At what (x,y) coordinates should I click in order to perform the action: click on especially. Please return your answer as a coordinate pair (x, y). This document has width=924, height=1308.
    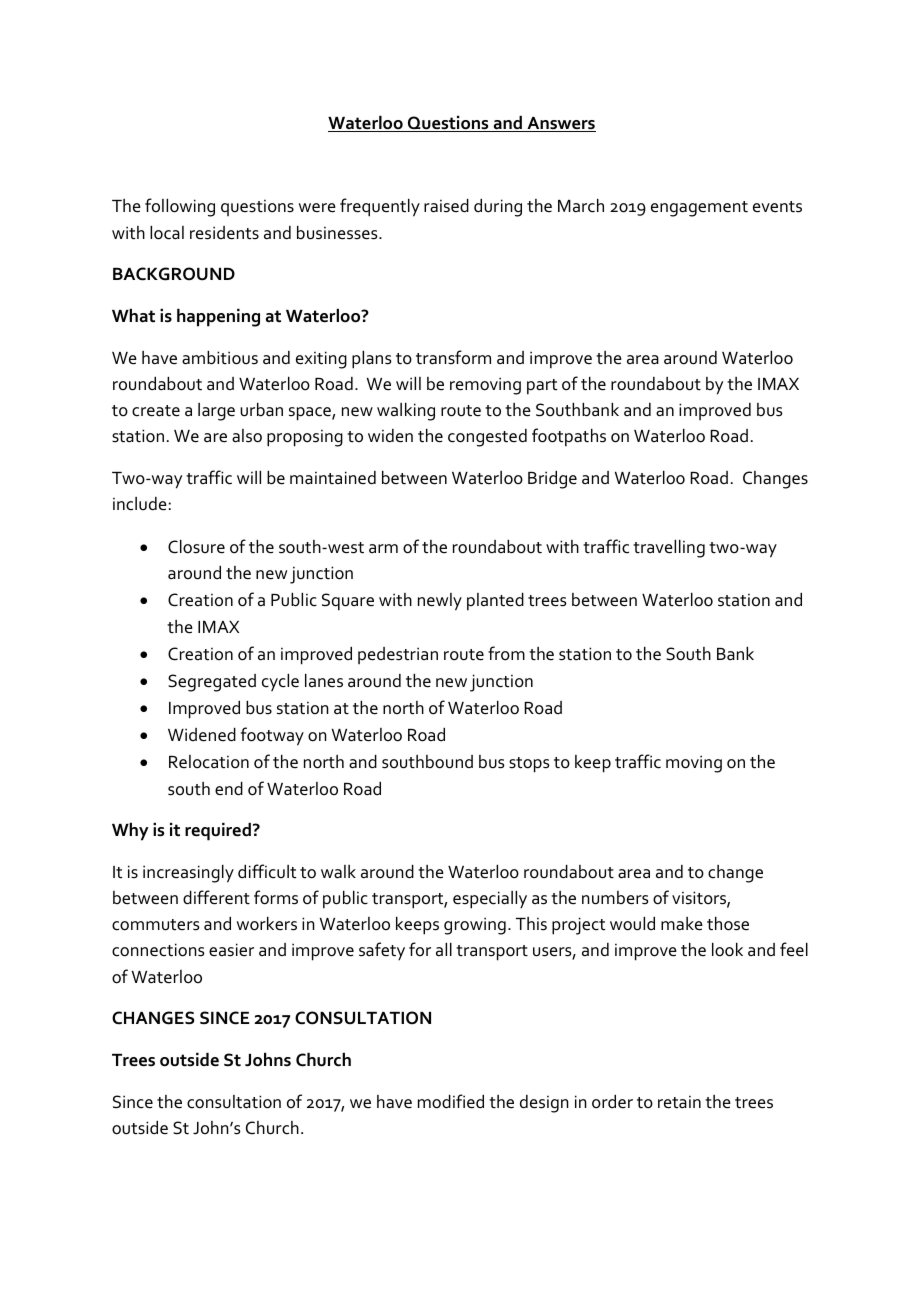
    Looking at the image, I should click on (490, 900).
